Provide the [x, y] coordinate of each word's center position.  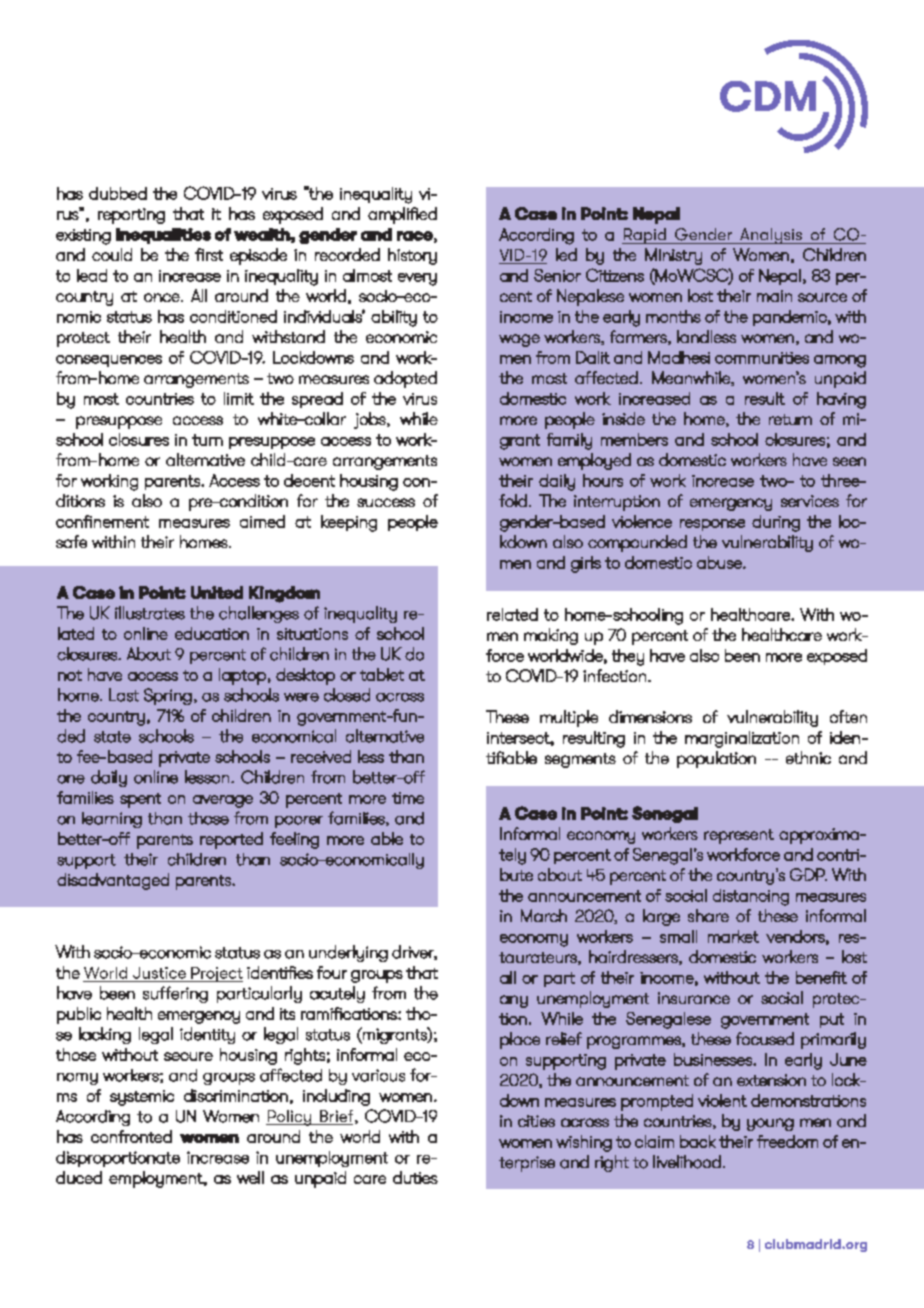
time [408, 798]
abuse [720, 562]
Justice [159, 973]
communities [762, 358]
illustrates [150, 613]
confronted [131, 1136]
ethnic [808, 757]
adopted [405, 379]
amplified [402, 215]
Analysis [771, 236]
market [733, 936]
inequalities [163, 236]
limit [239, 398]
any [514, 1001]
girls [586, 564]
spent [140, 800]
